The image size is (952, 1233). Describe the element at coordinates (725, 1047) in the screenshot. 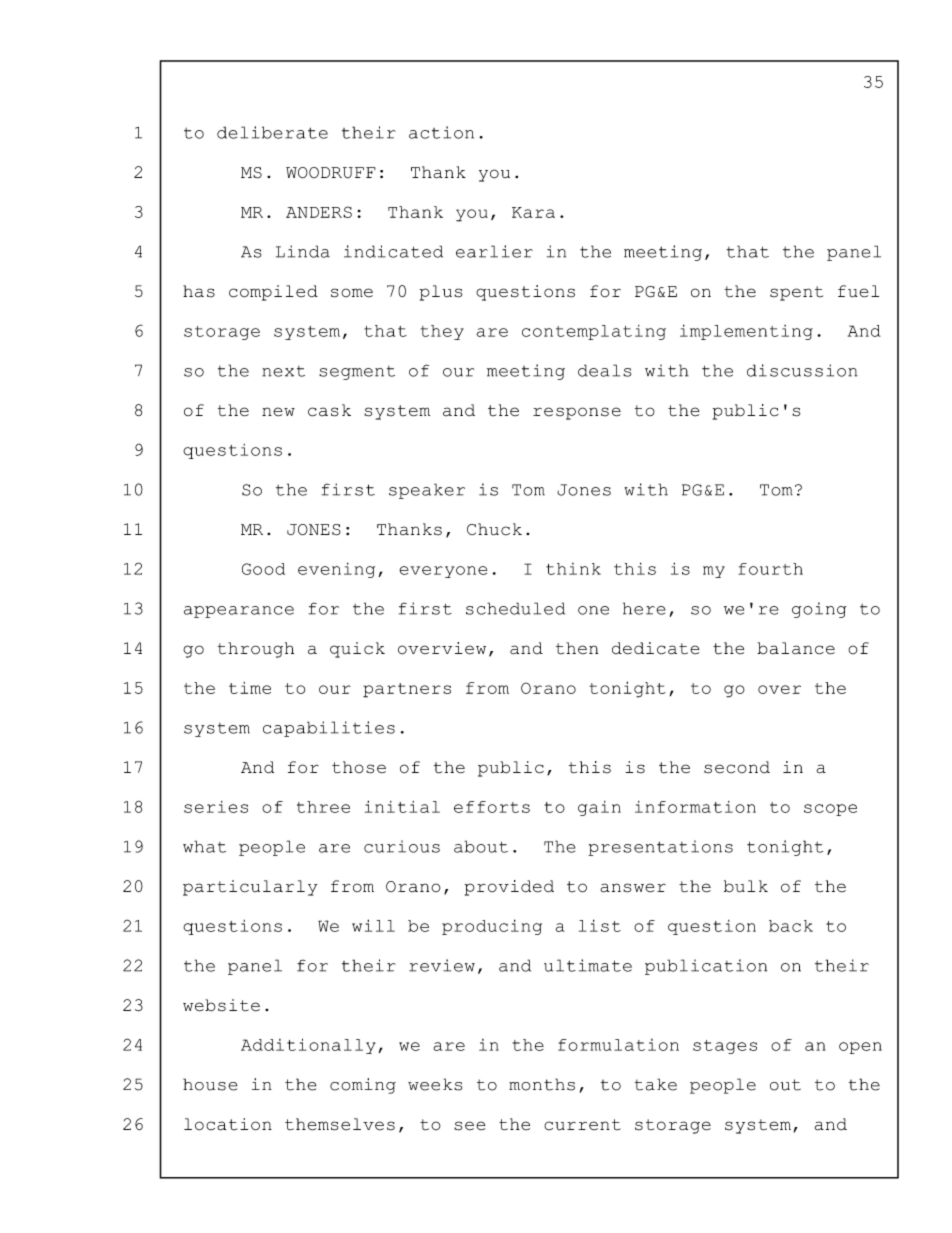

I see `stages` at that location.
